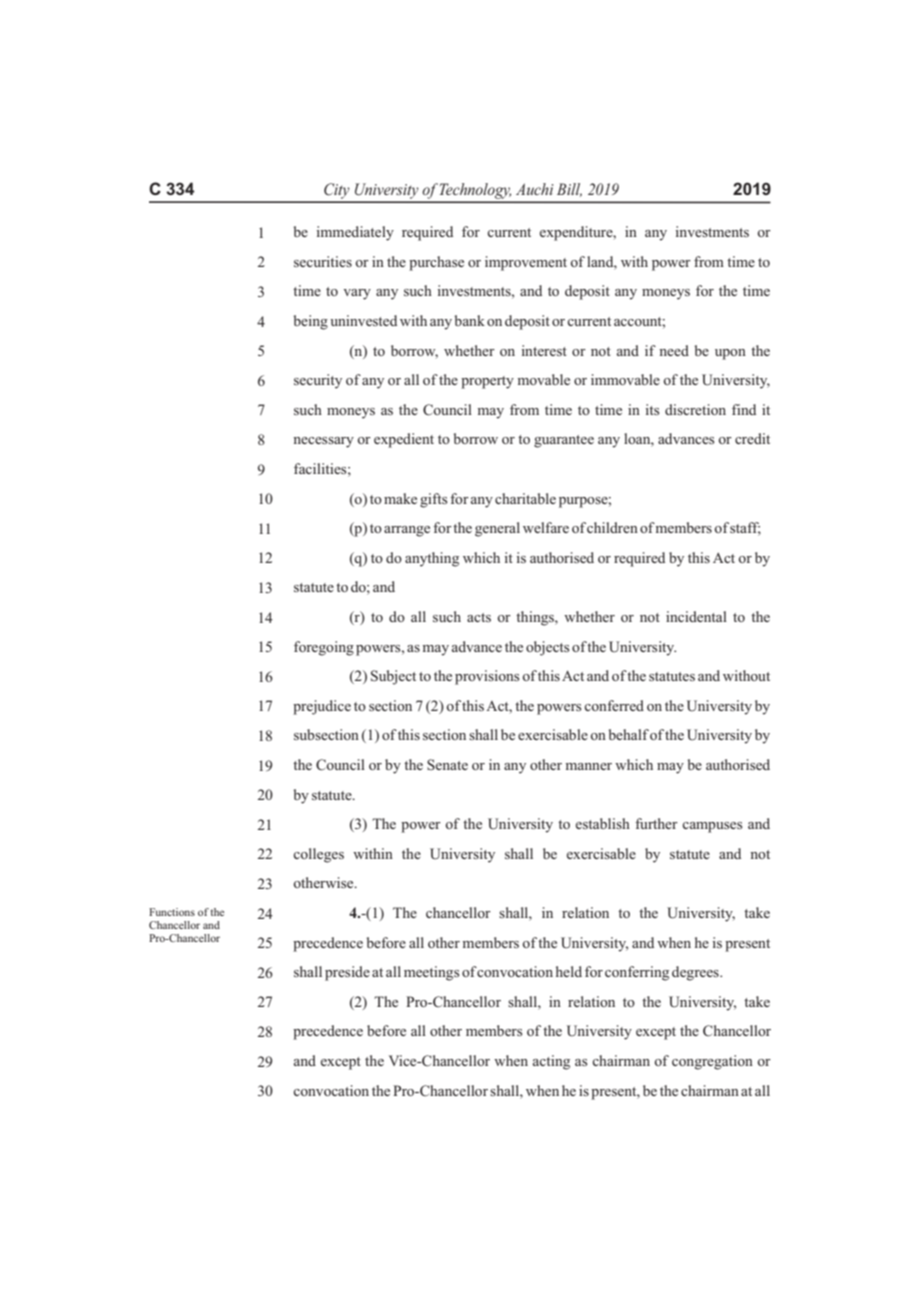  Describe the element at coordinates (696, 616) in the document. I see `incidental` at that location.
